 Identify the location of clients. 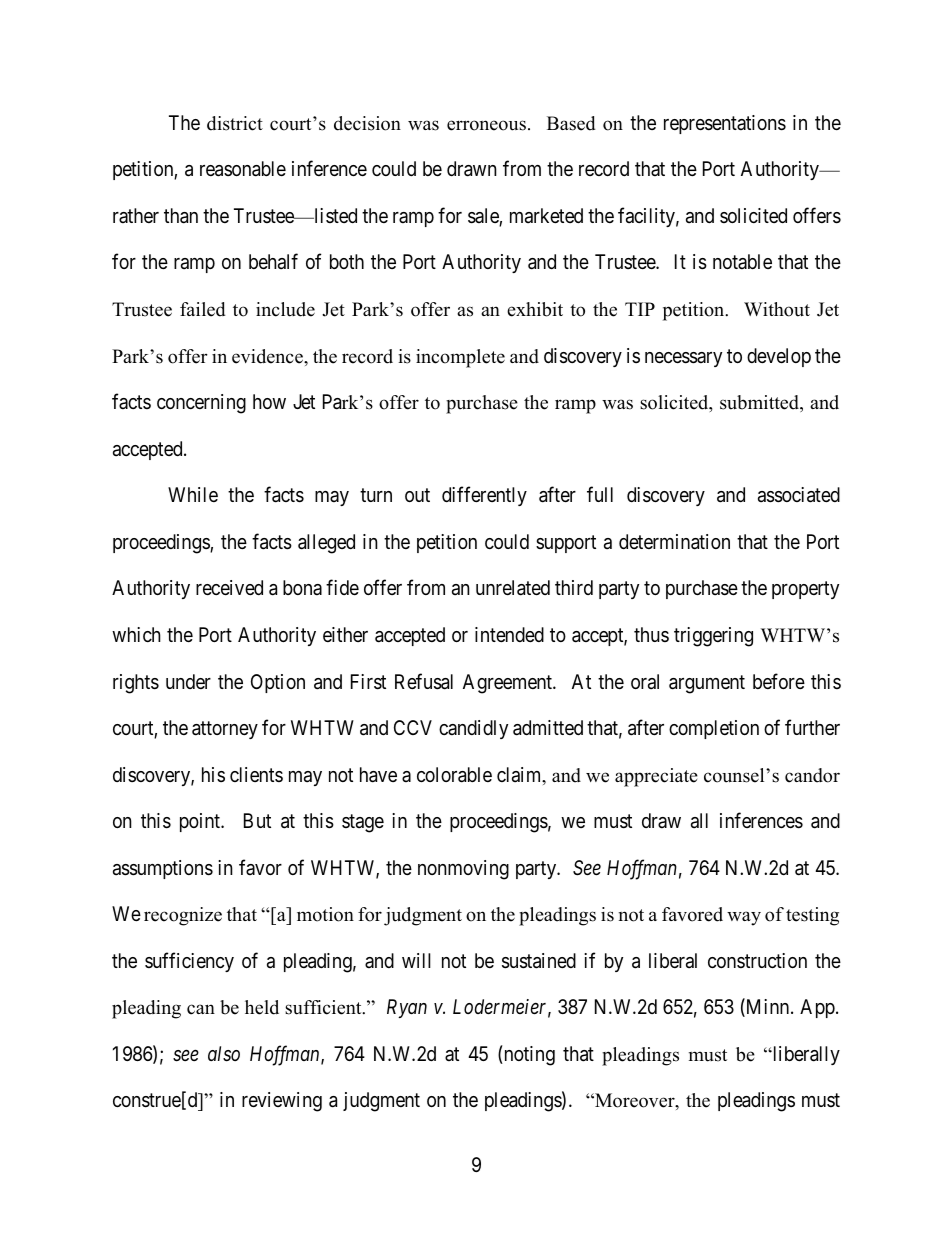
(256, 774).
